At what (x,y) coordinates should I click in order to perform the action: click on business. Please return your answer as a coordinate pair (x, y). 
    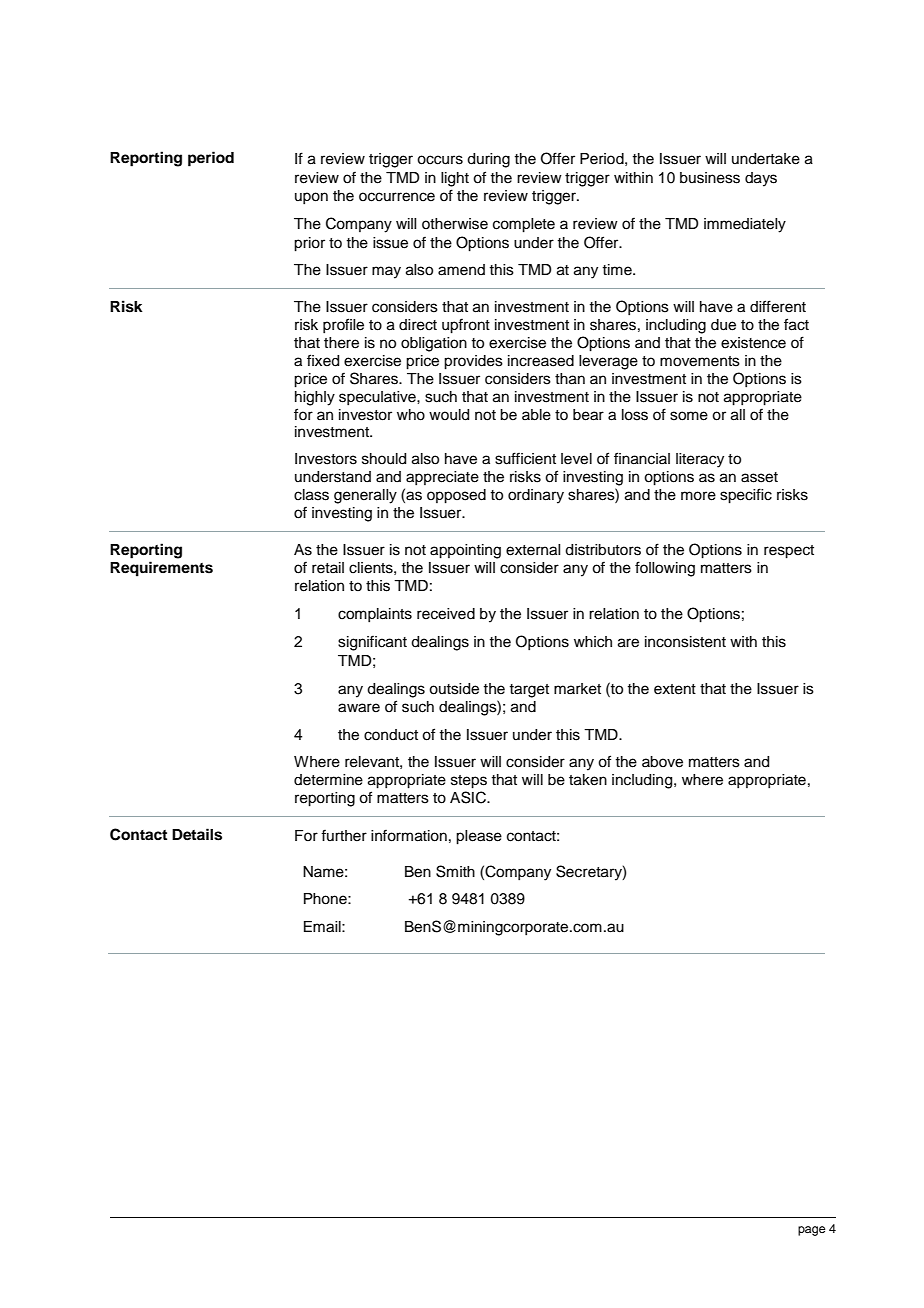
    Looking at the image, I should click on (710, 178).
